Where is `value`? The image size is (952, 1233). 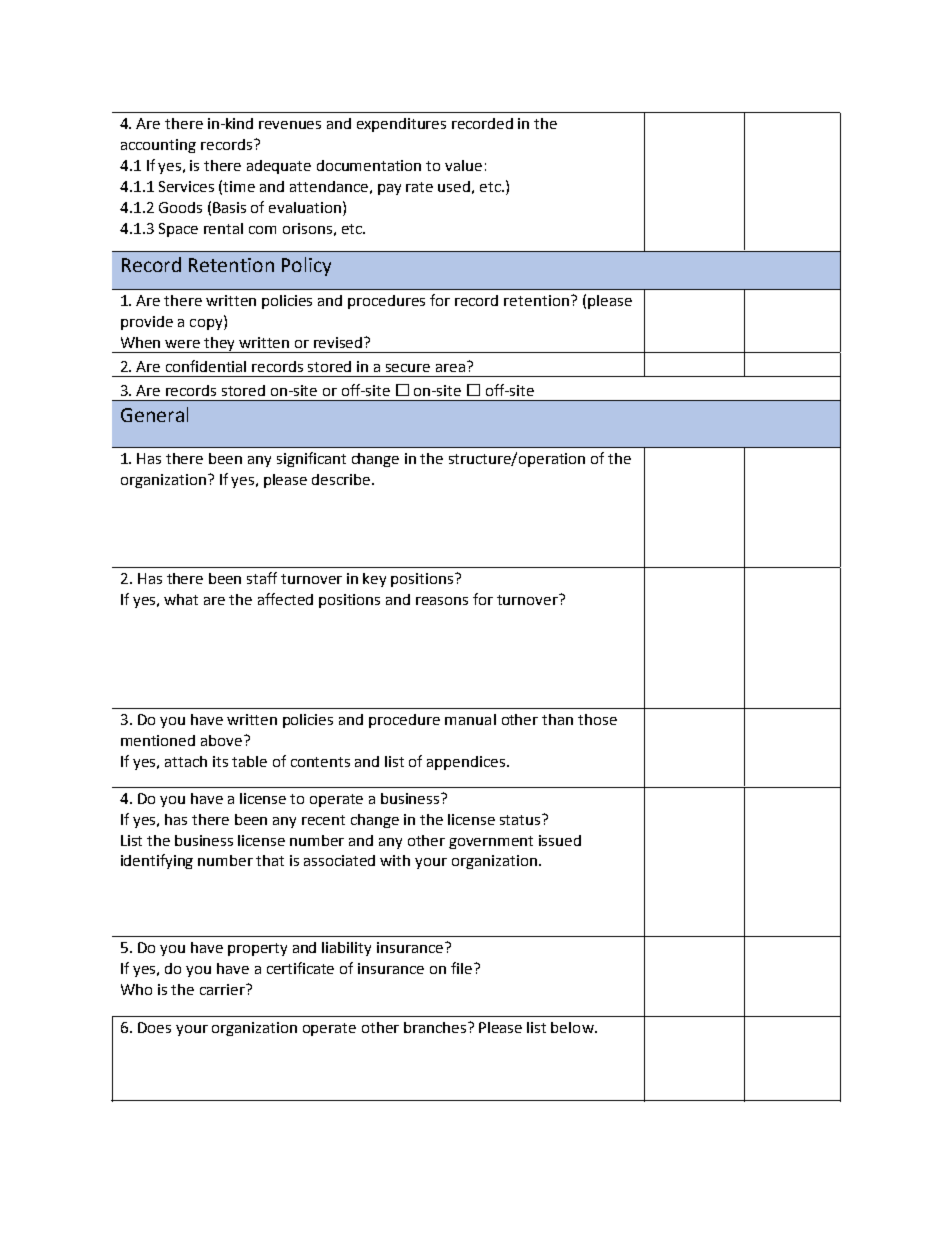 value is located at coordinates (463, 165).
